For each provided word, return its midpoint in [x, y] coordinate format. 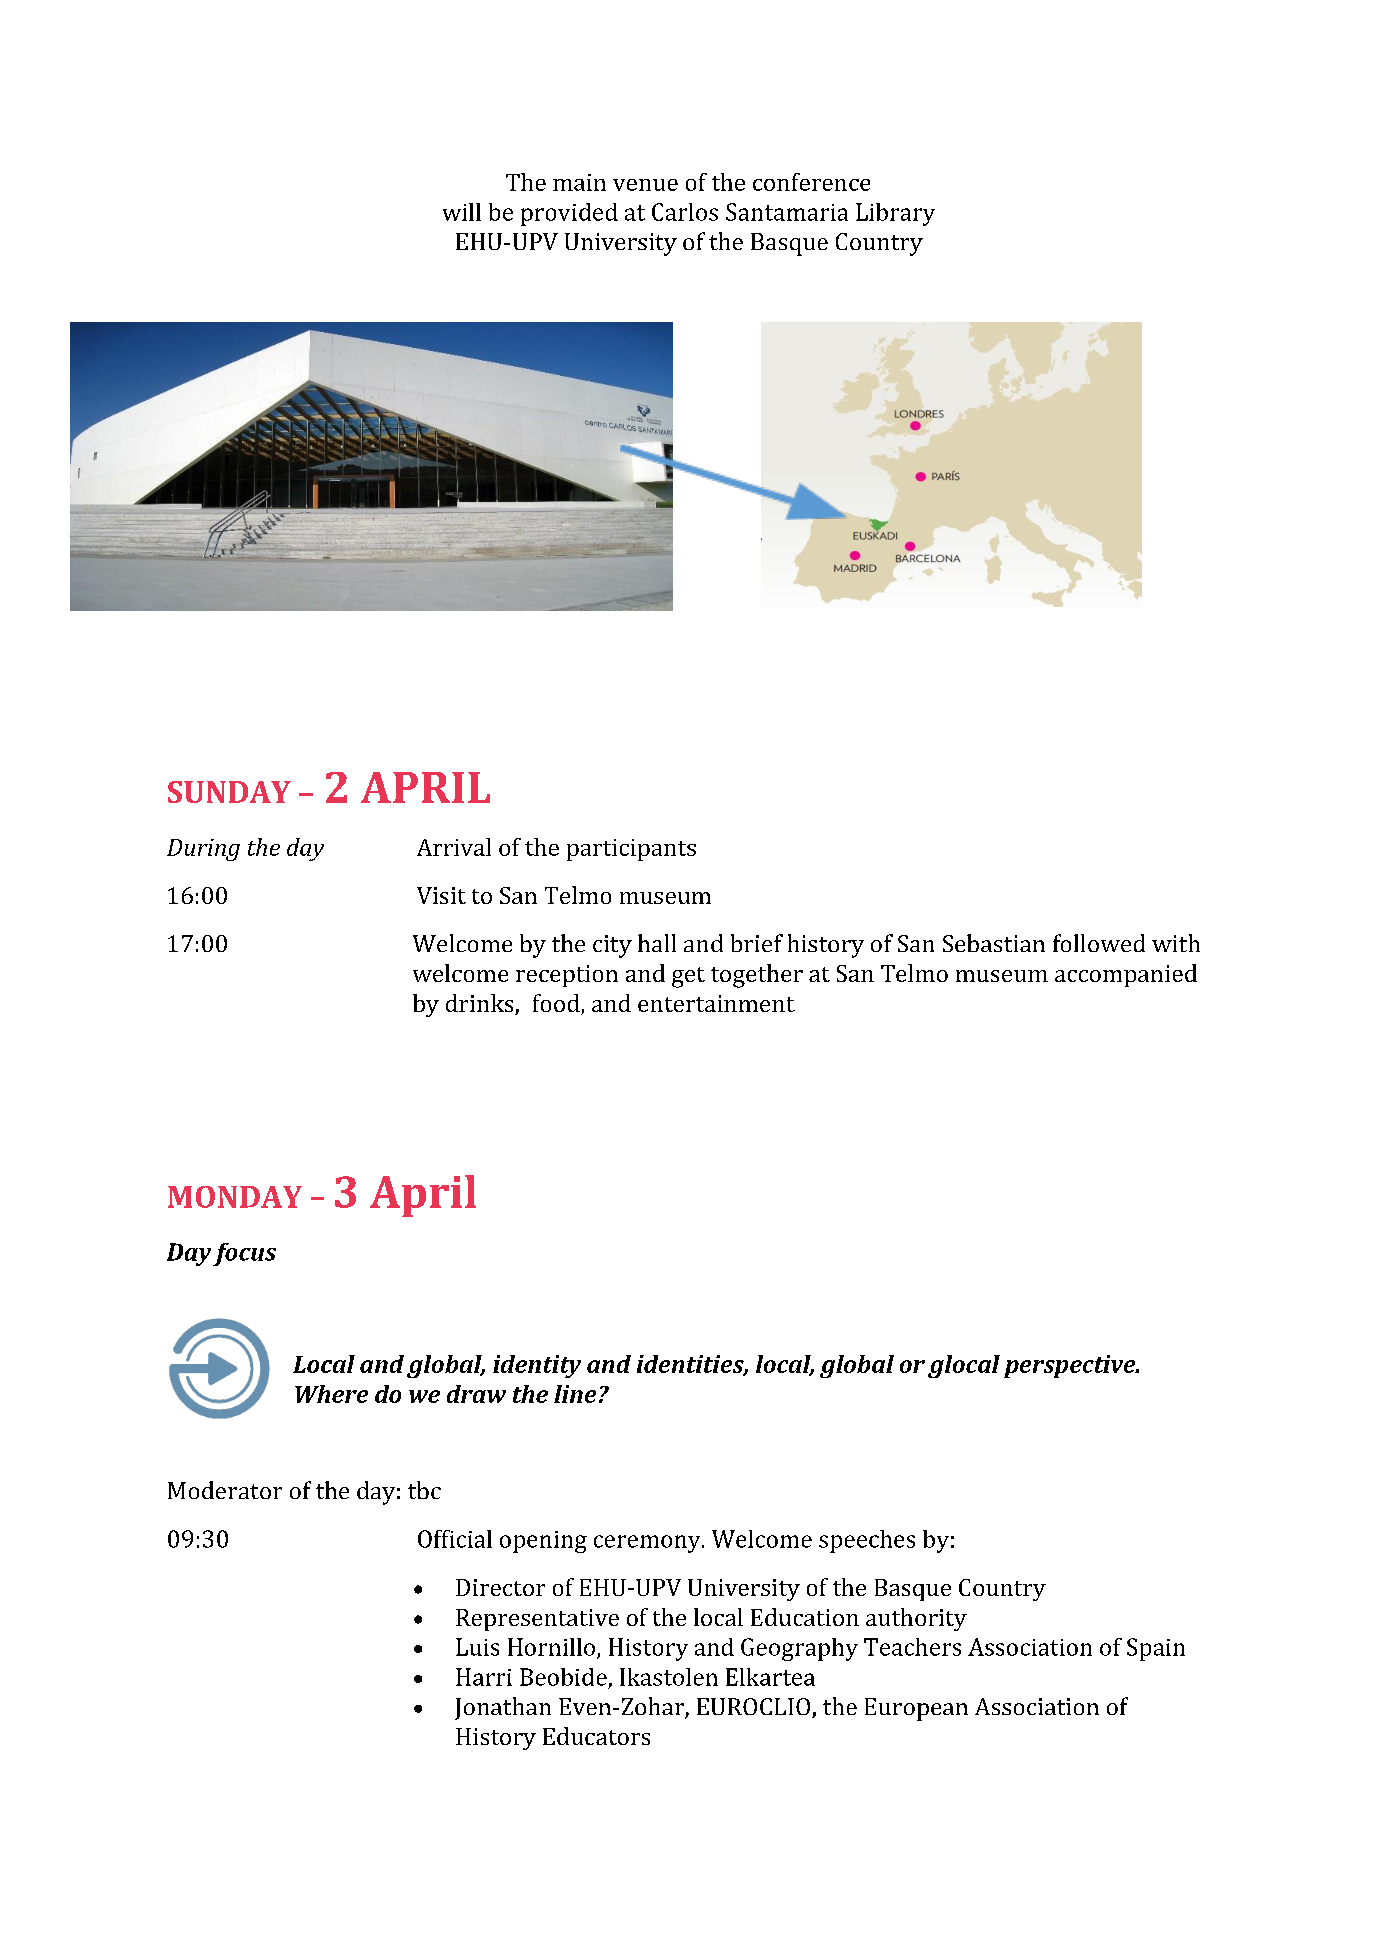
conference [811, 182]
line [575, 1394]
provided [569, 214]
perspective [1071, 1366]
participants [631, 850]
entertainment [716, 1003]
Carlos [685, 212]
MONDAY [235, 1197]
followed [1099, 943]
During [203, 850]
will [462, 212]
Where [331, 1394]
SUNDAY [229, 792]
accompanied [1126, 975]
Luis [477, 1647]
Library [895, 214]
